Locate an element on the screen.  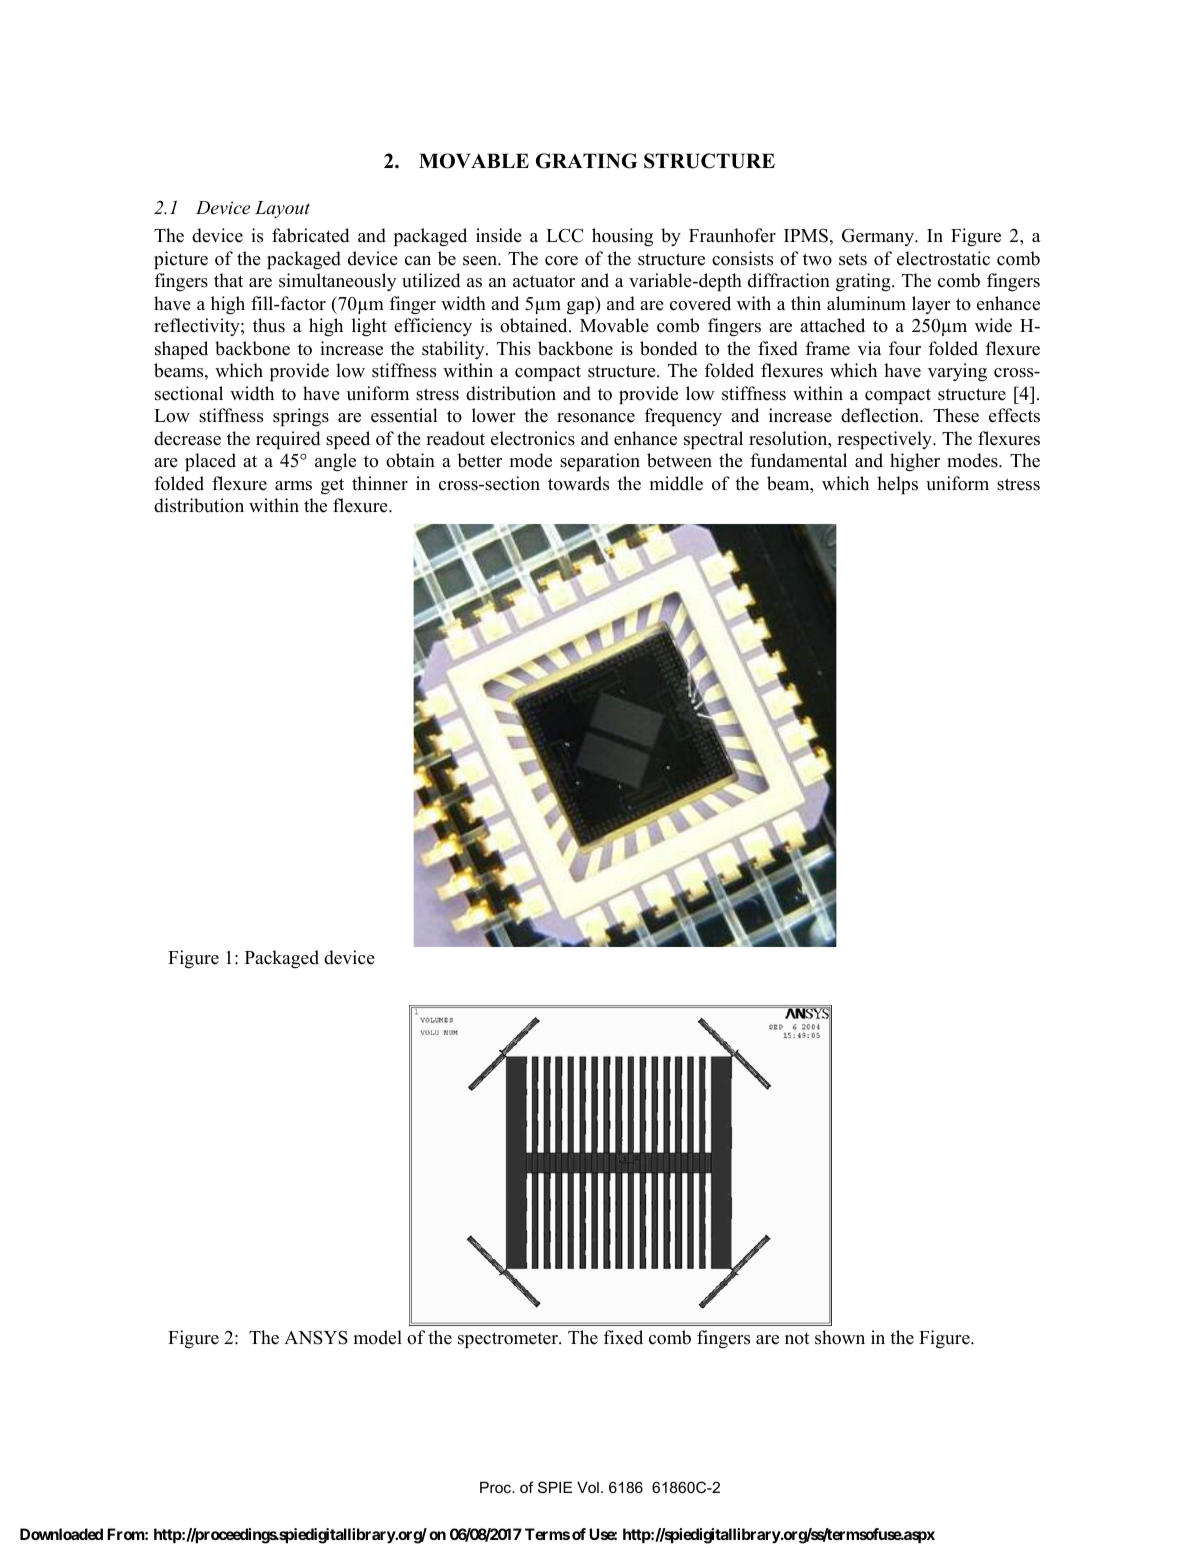
Vol is located at coordinates (588, 1487).
